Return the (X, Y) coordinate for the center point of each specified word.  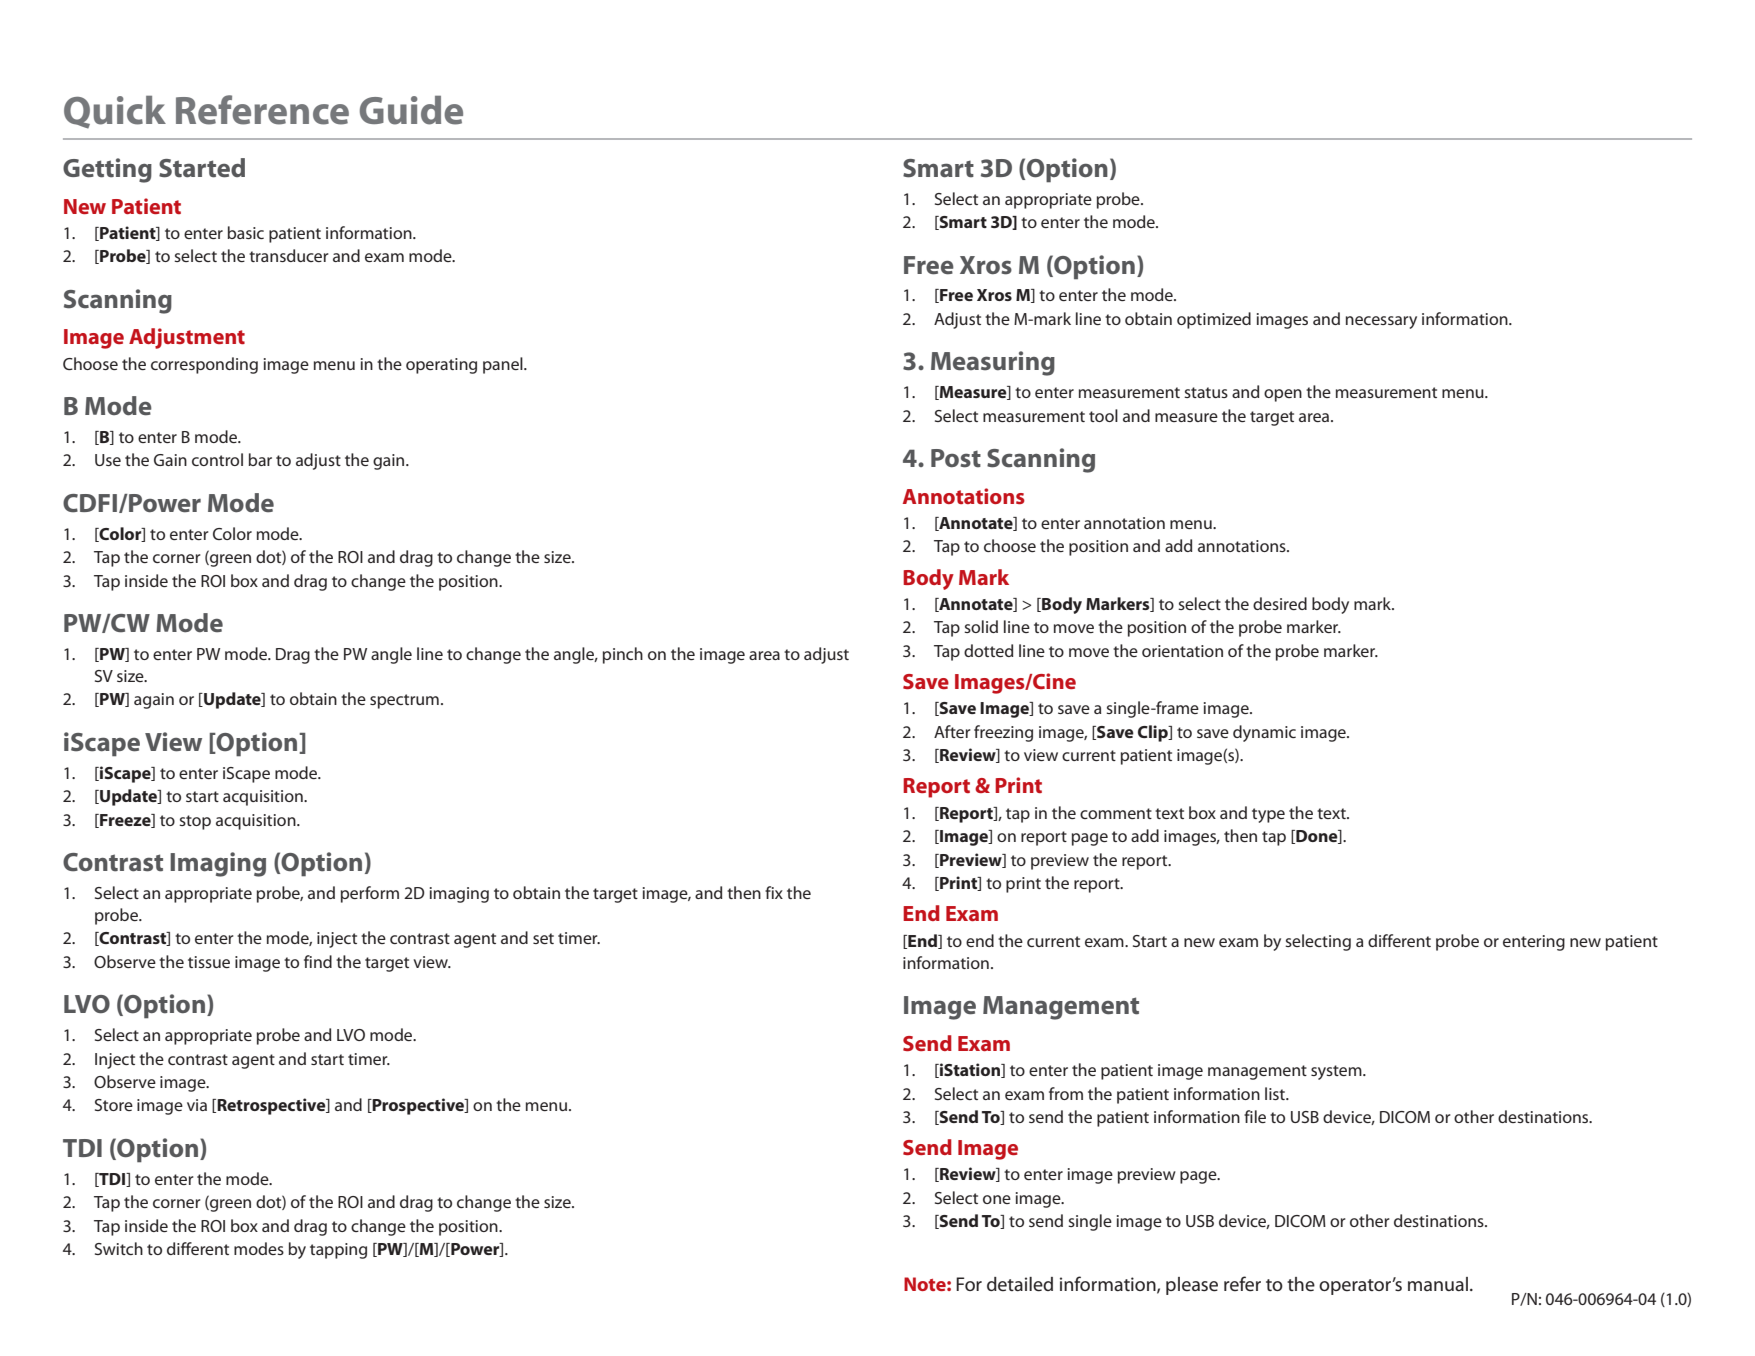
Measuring (993, 363)
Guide (411, 110)
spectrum (404, 701)
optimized (1214, 320)
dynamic (1264, 733)
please (1192, 1286)
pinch (623, 655)
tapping (338, 1251)
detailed (1020, 1284)
